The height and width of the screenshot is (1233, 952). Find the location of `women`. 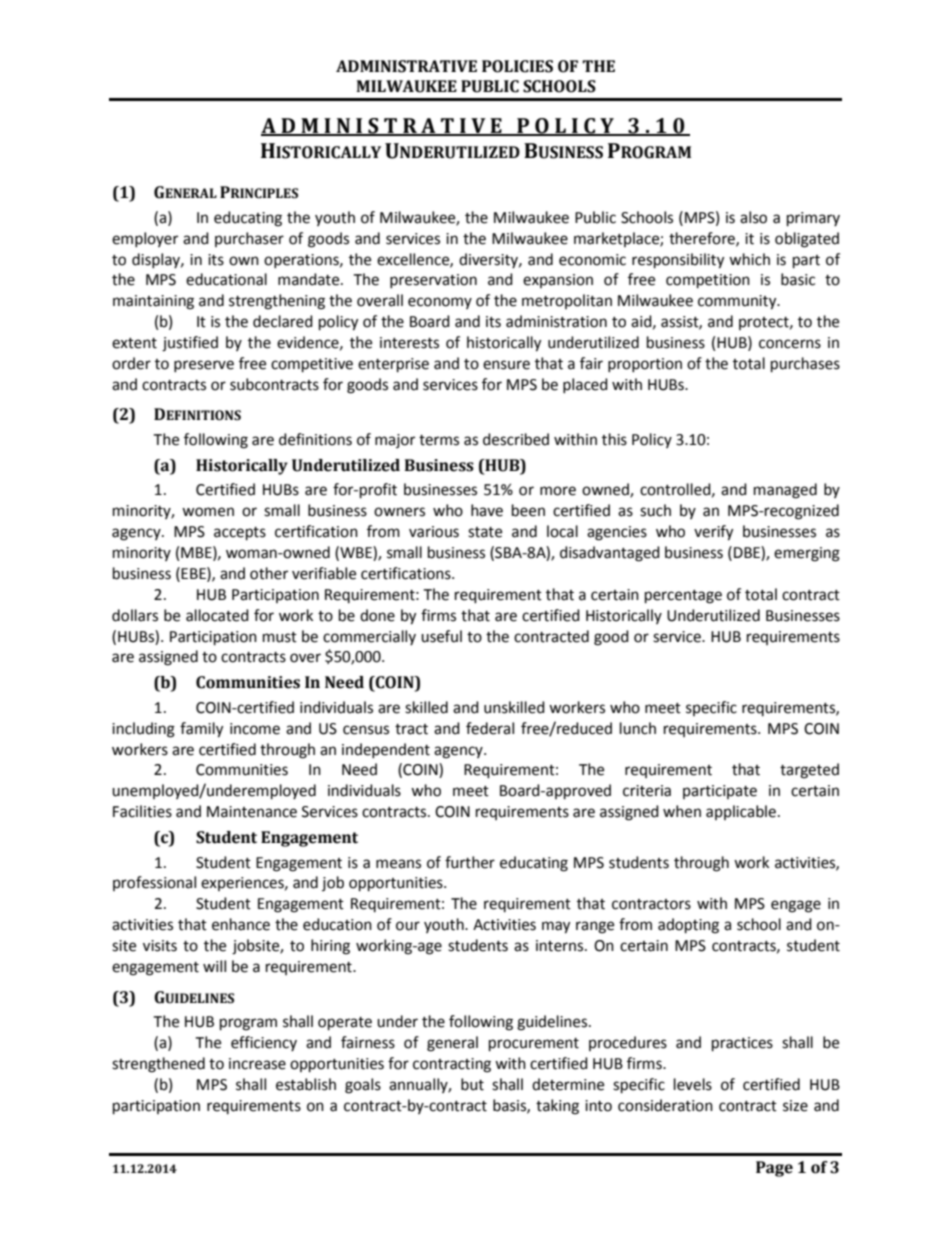

women is located at coordinates (208, 512).
